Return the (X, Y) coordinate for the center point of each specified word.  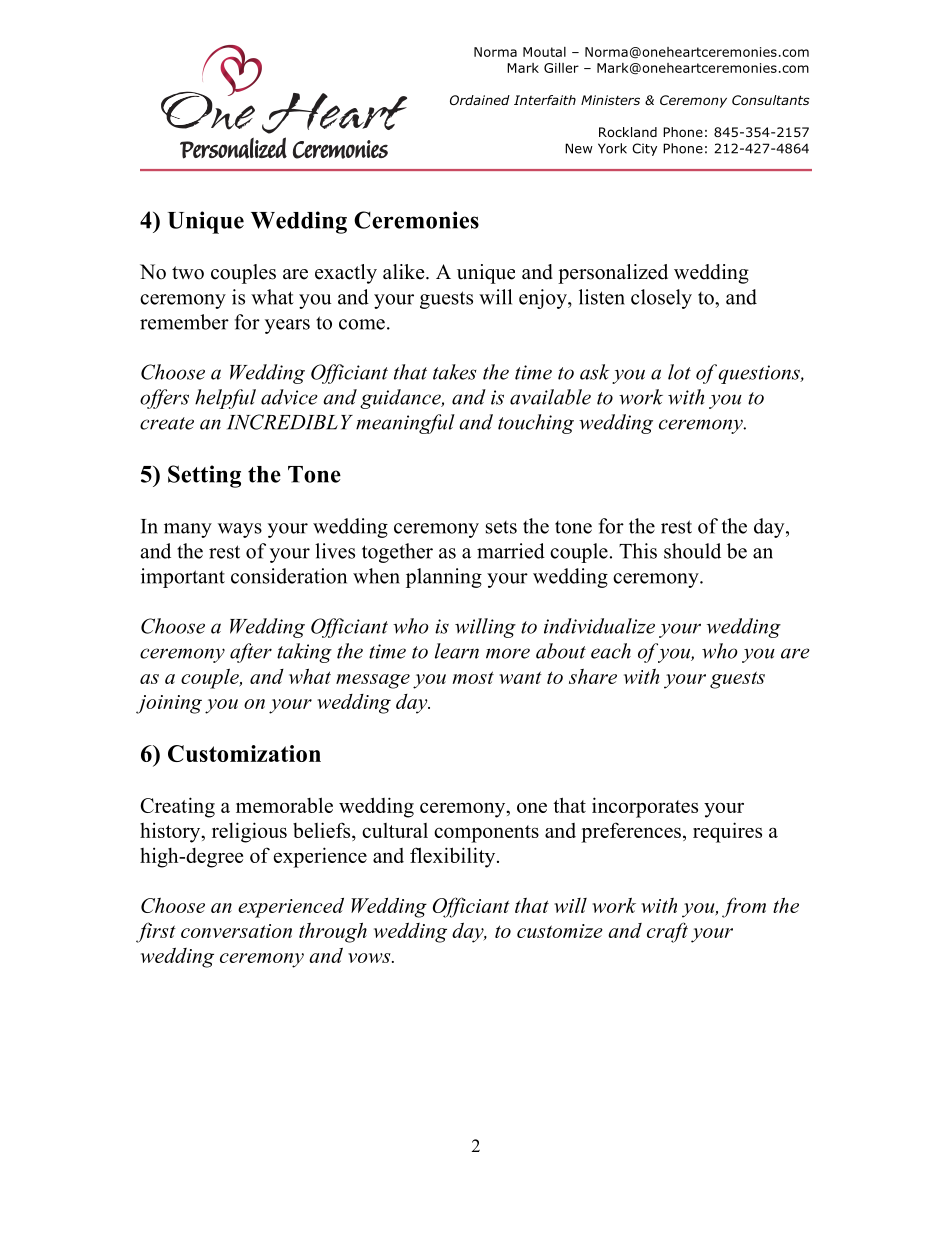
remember (184, 322)
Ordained (480, 100)
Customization (244, 753)
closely (661, 299)
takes (455, 372)
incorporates (645, 807)
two (188, 273)
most (473, 677)
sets (501, 527)
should (692, 551)
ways (240, 530)
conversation (236, 931)
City (644, 149)
